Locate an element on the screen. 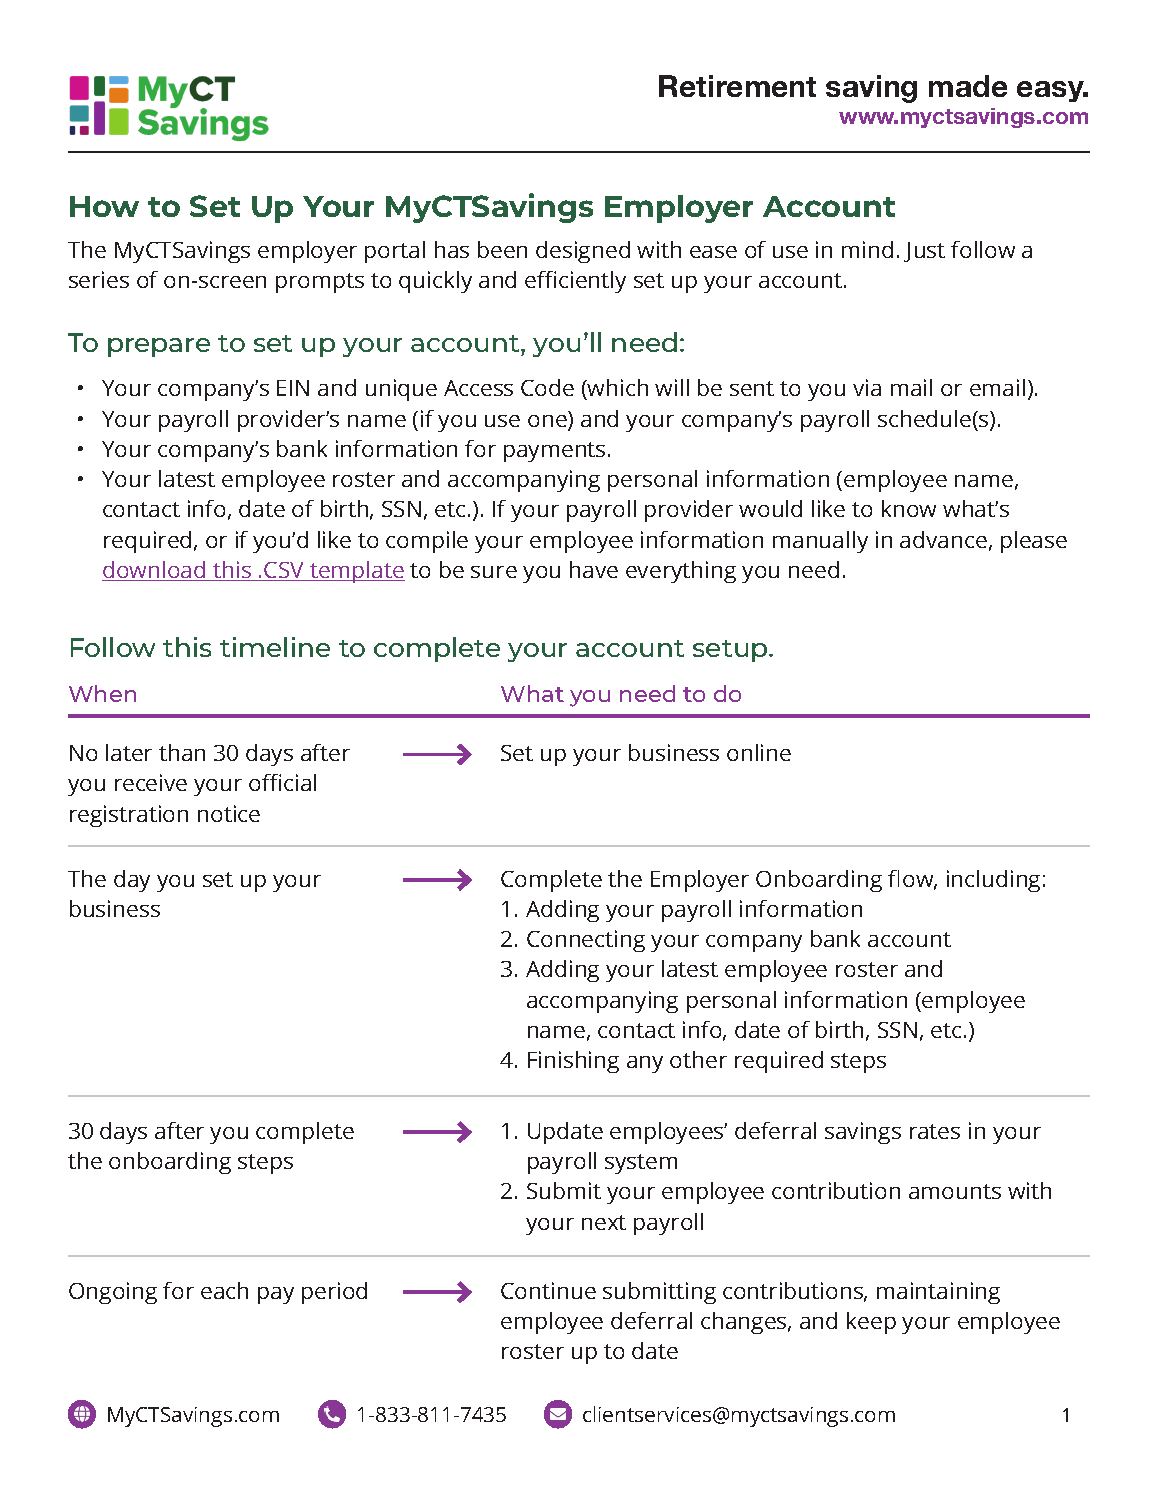  sure is located at coordinates (494, 572).
